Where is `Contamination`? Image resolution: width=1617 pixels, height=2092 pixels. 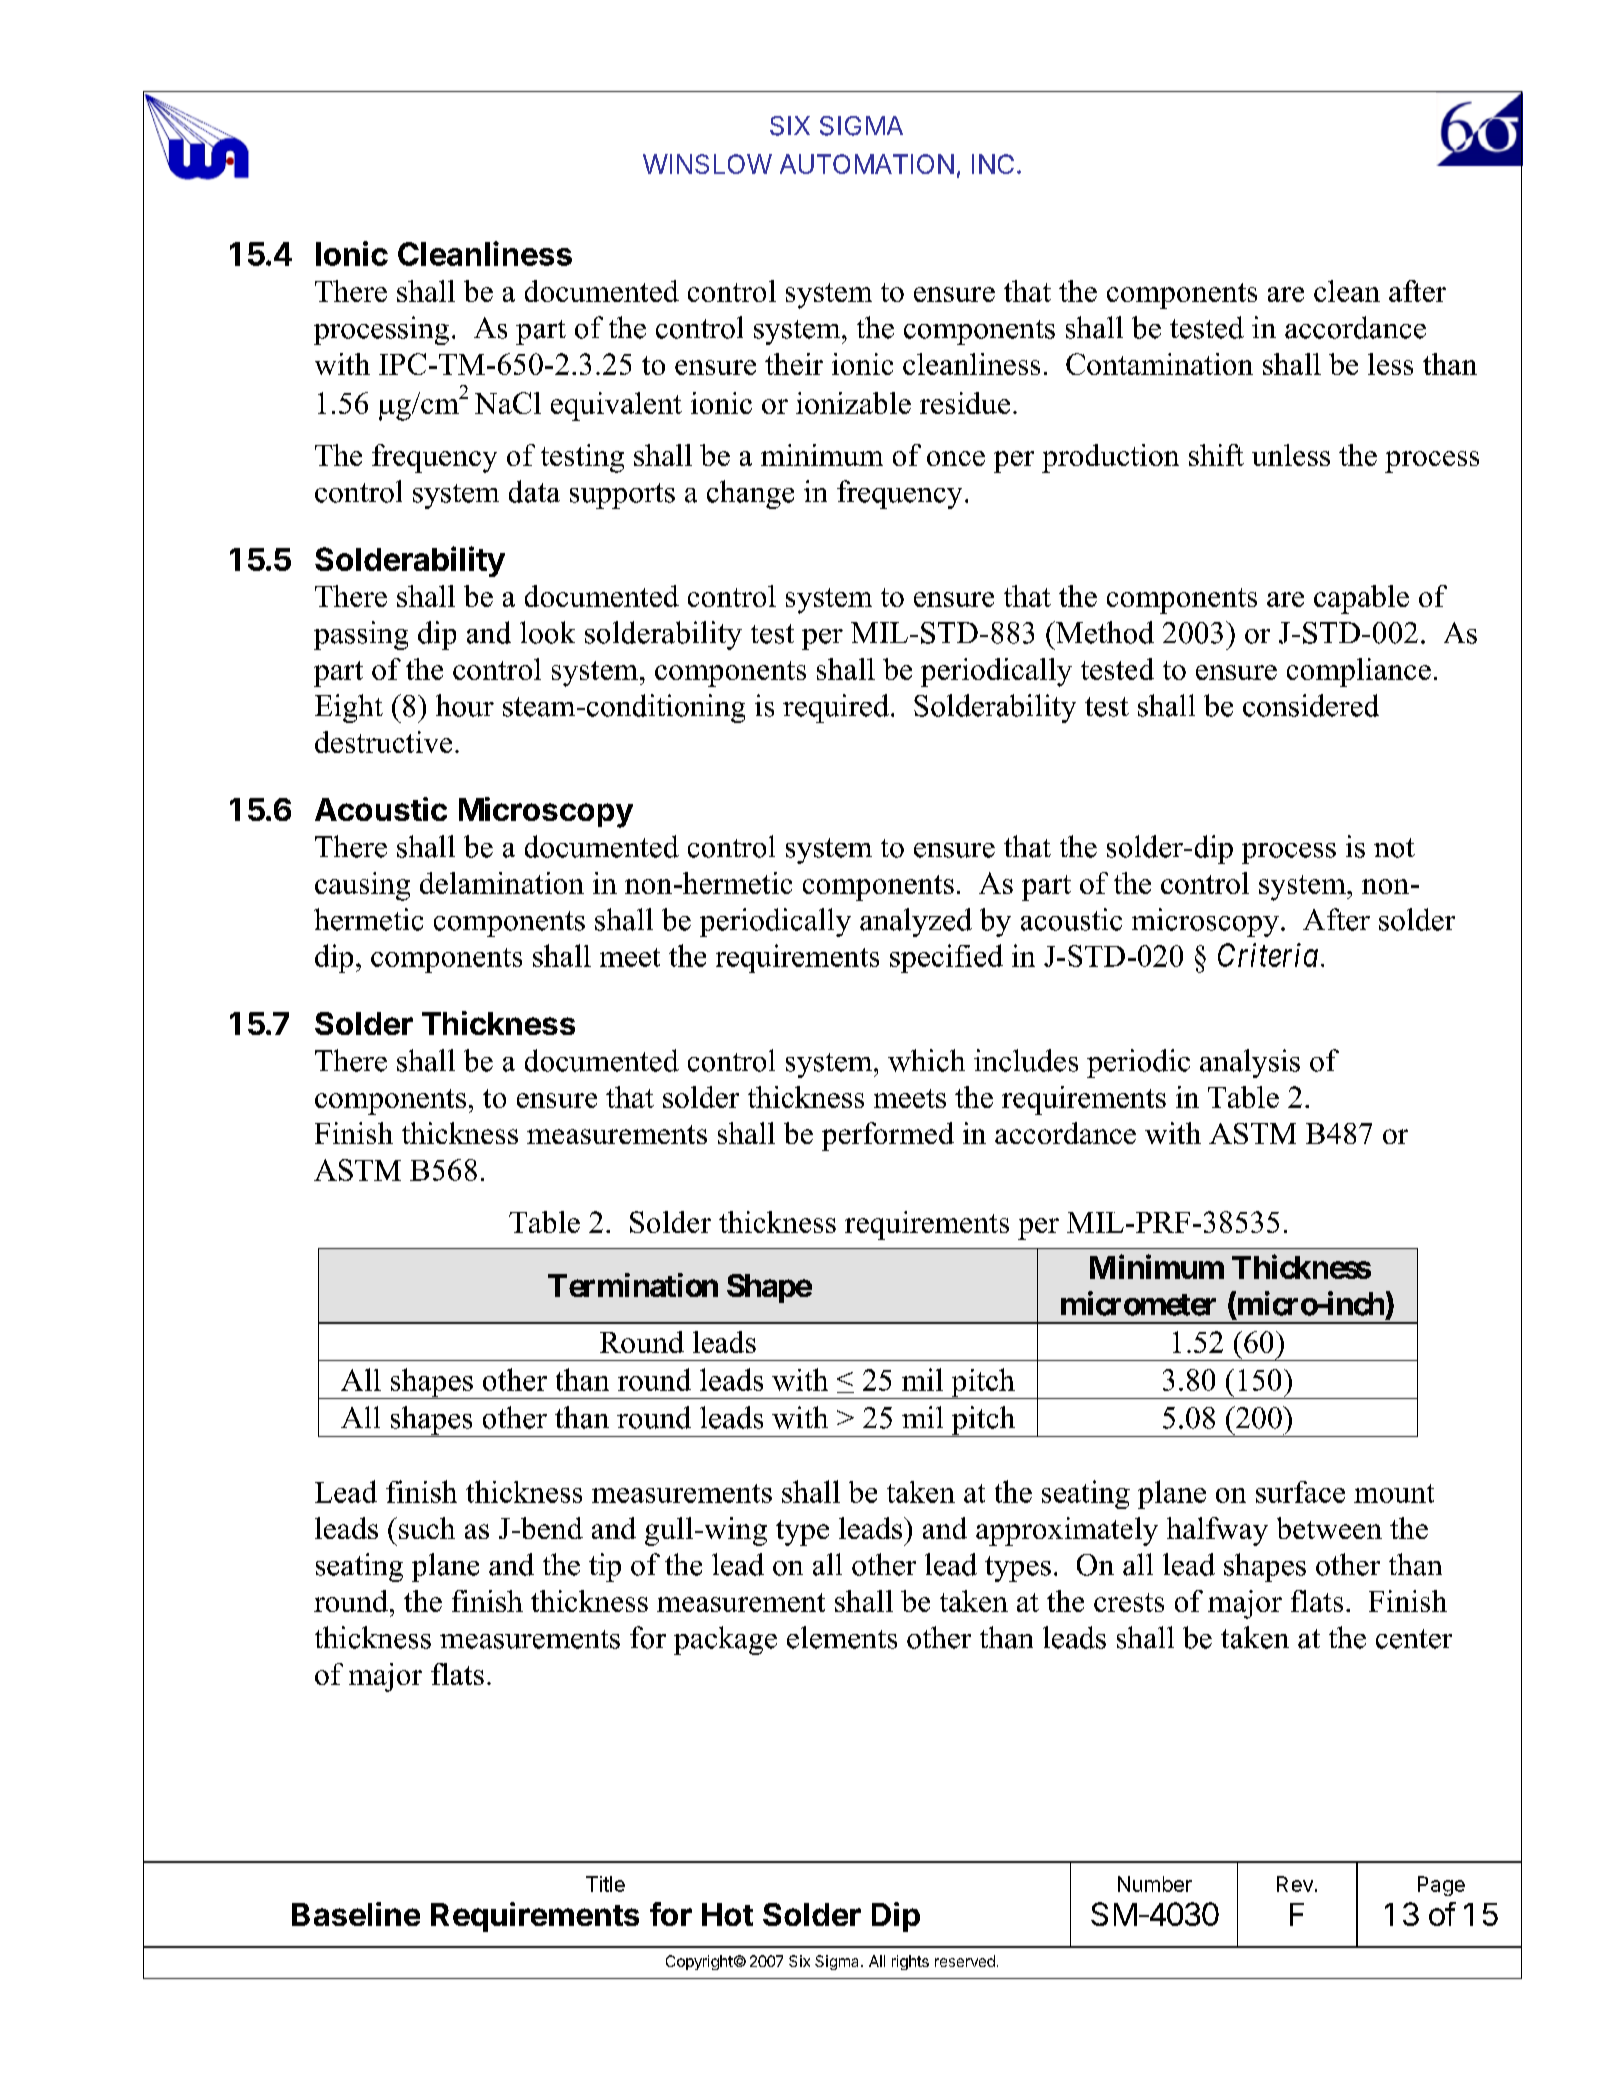 Contamination is located at coordinates (1159, 364).
